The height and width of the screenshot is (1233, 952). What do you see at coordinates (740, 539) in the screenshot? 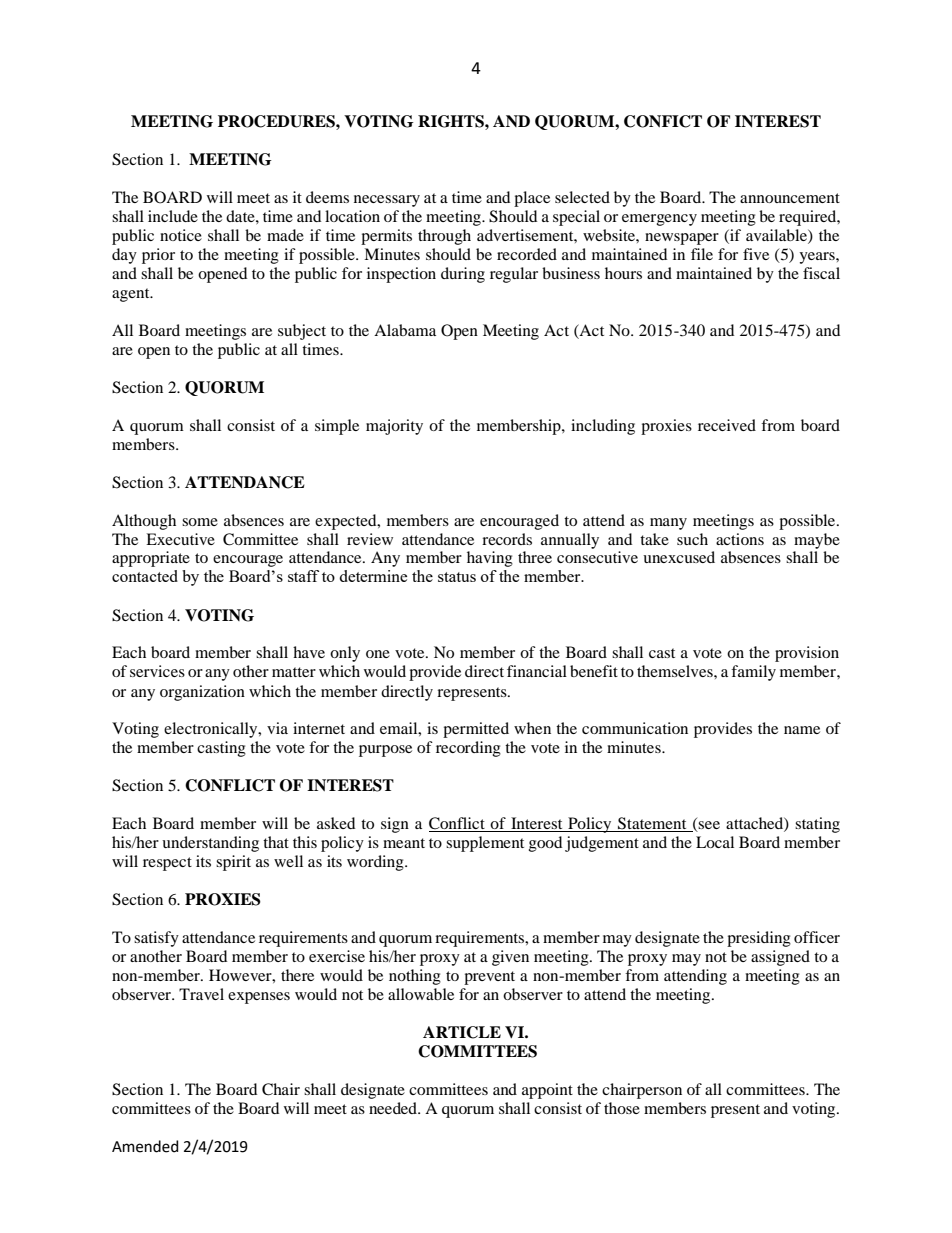
I see `actions` at bounding box center [740, 539].
